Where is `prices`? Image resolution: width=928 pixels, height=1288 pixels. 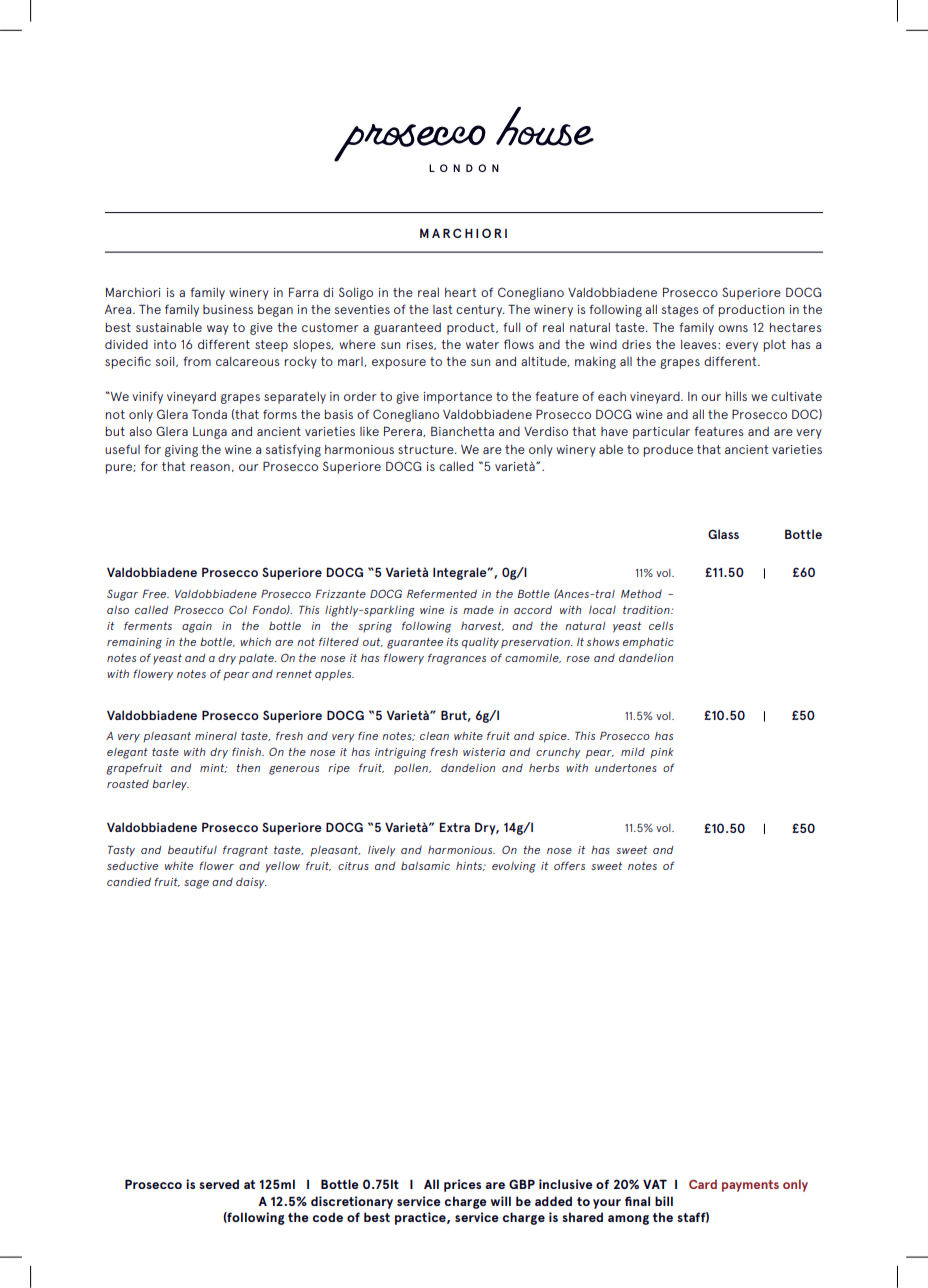
prices is located at coordinates (462, 1185).
